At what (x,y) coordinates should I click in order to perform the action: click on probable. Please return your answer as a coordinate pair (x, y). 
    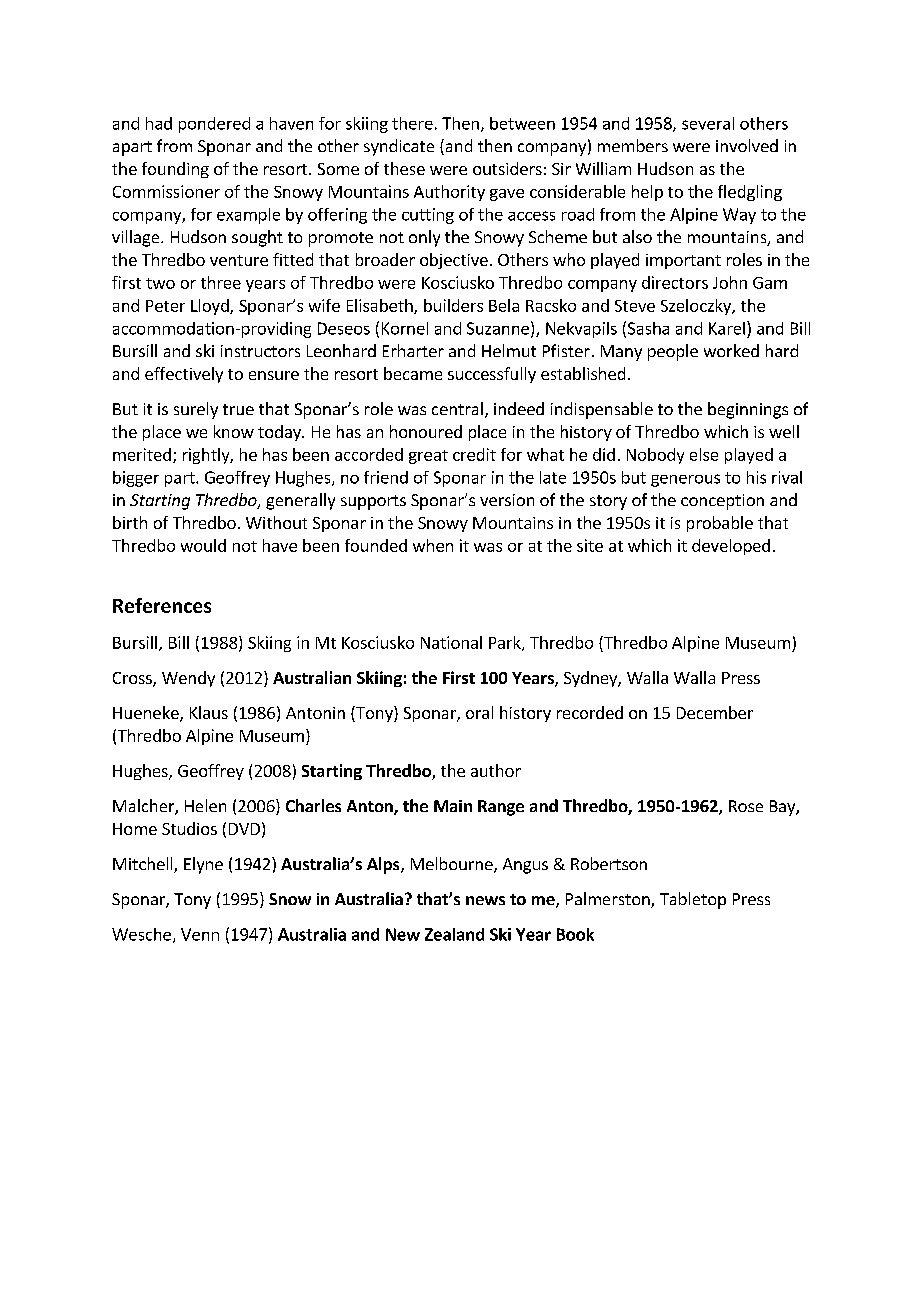
    Looking at the image, I should click on (720, 524).
